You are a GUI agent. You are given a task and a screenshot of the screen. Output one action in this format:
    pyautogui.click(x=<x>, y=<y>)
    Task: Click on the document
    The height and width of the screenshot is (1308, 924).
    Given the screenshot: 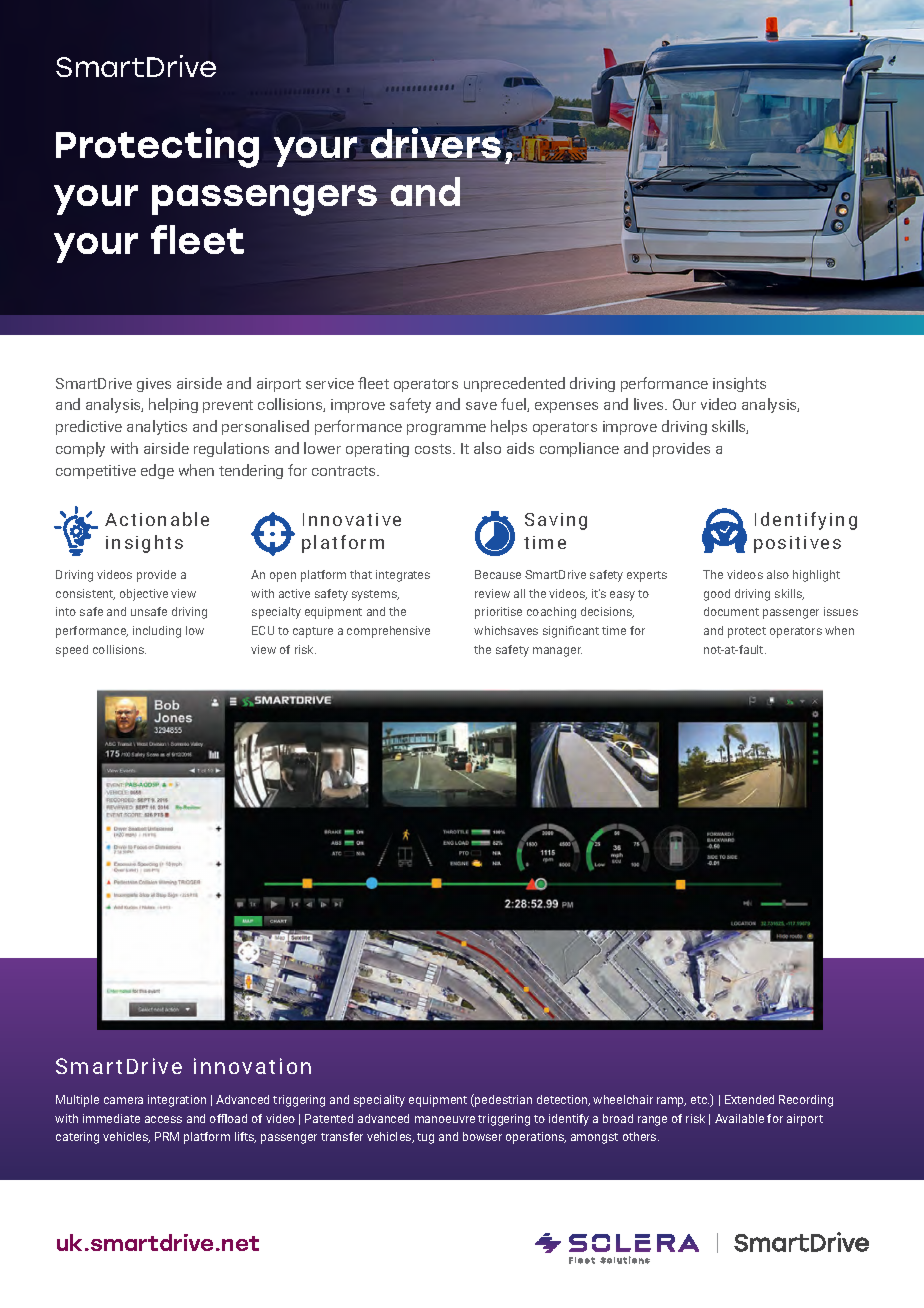 What is the action you would take?
    pyautogui.click(x=731, y=611)
